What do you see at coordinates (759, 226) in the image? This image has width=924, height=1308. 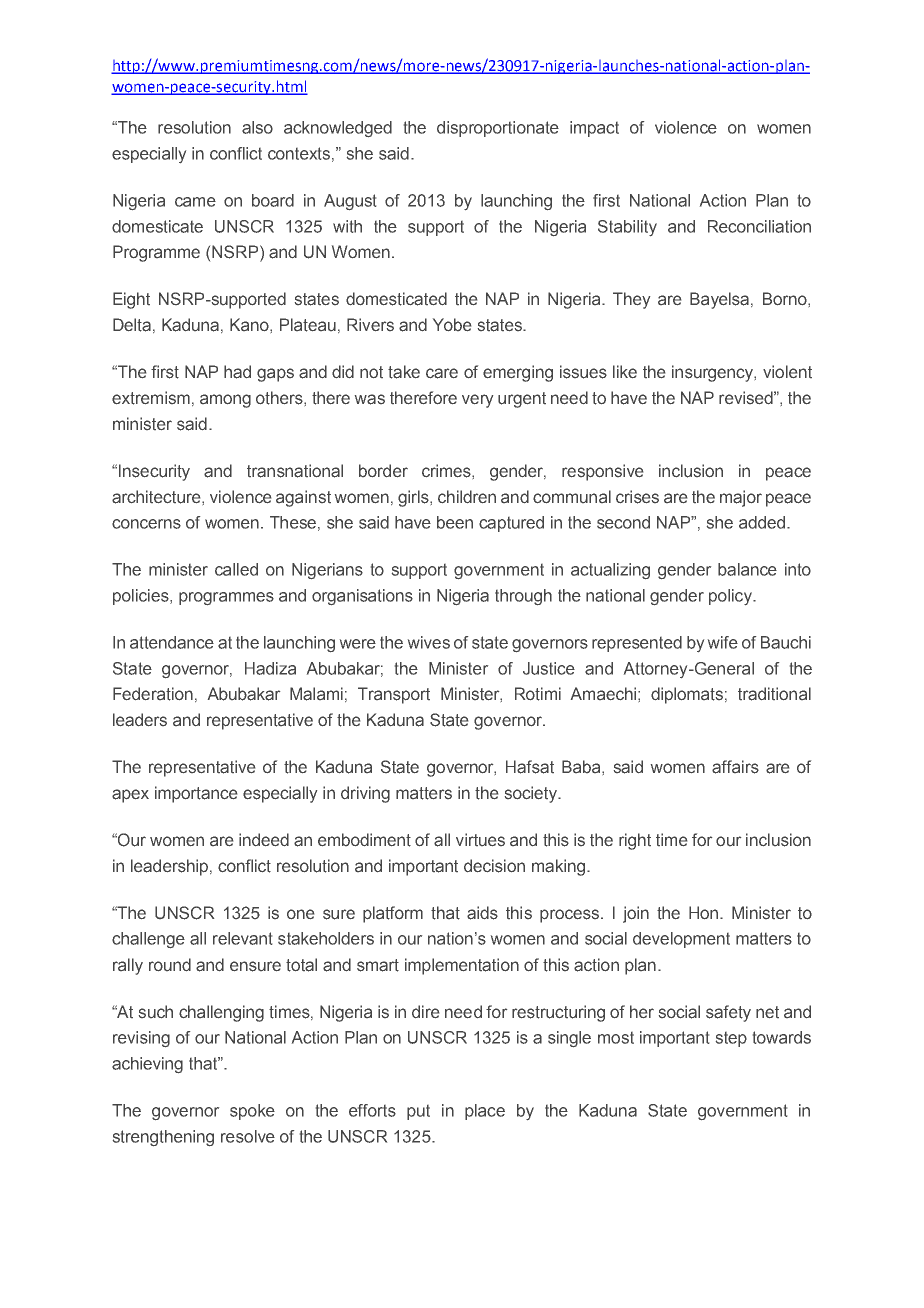 I see `Reconciliation` at bounding box center [759, 226].
